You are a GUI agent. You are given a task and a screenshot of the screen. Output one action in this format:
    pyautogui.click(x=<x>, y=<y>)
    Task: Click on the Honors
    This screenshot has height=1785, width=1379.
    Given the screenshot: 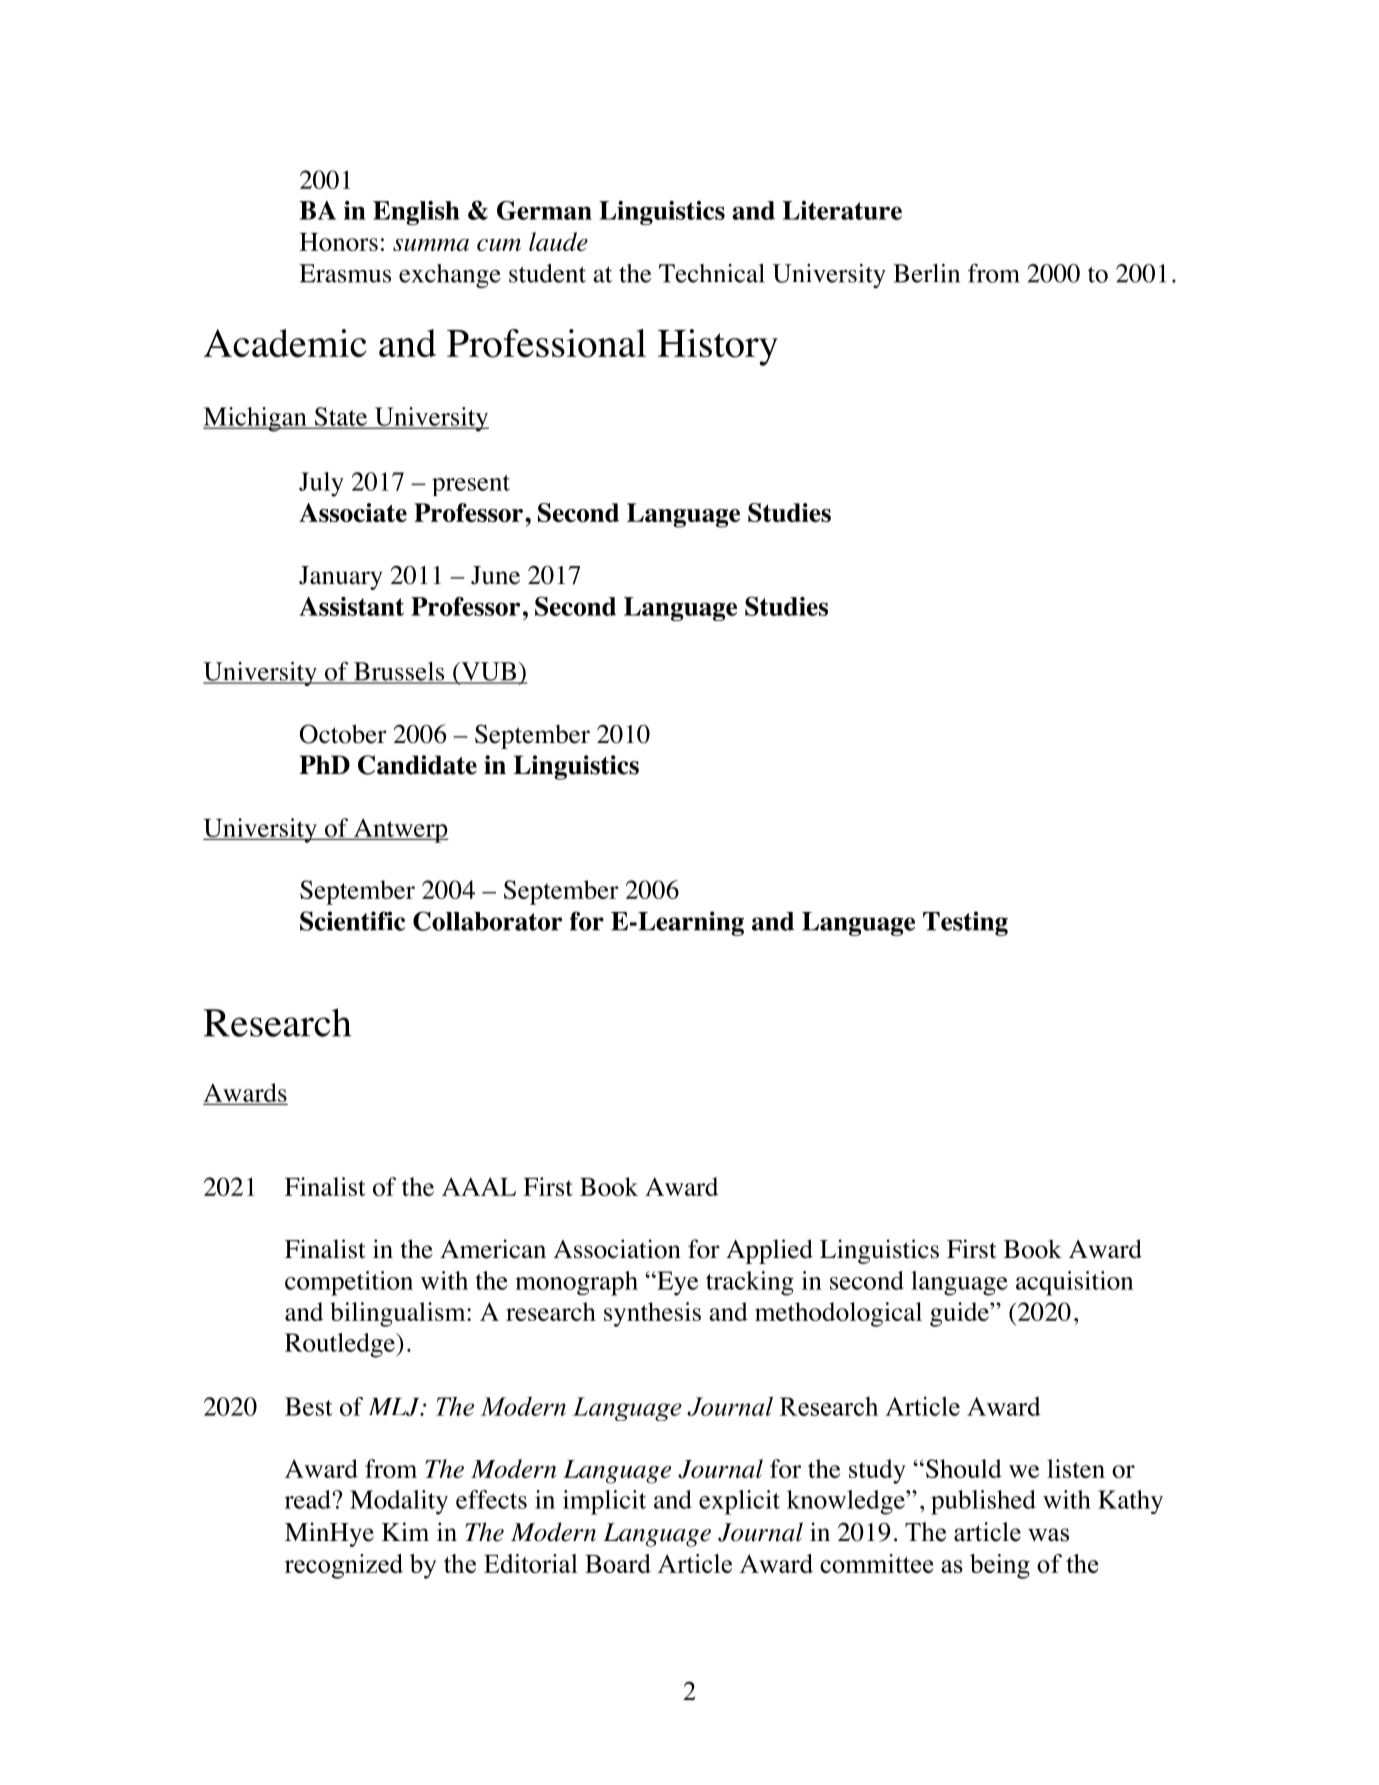 What is the action you would take?
    pyautogui.click(x=339, y=242)
